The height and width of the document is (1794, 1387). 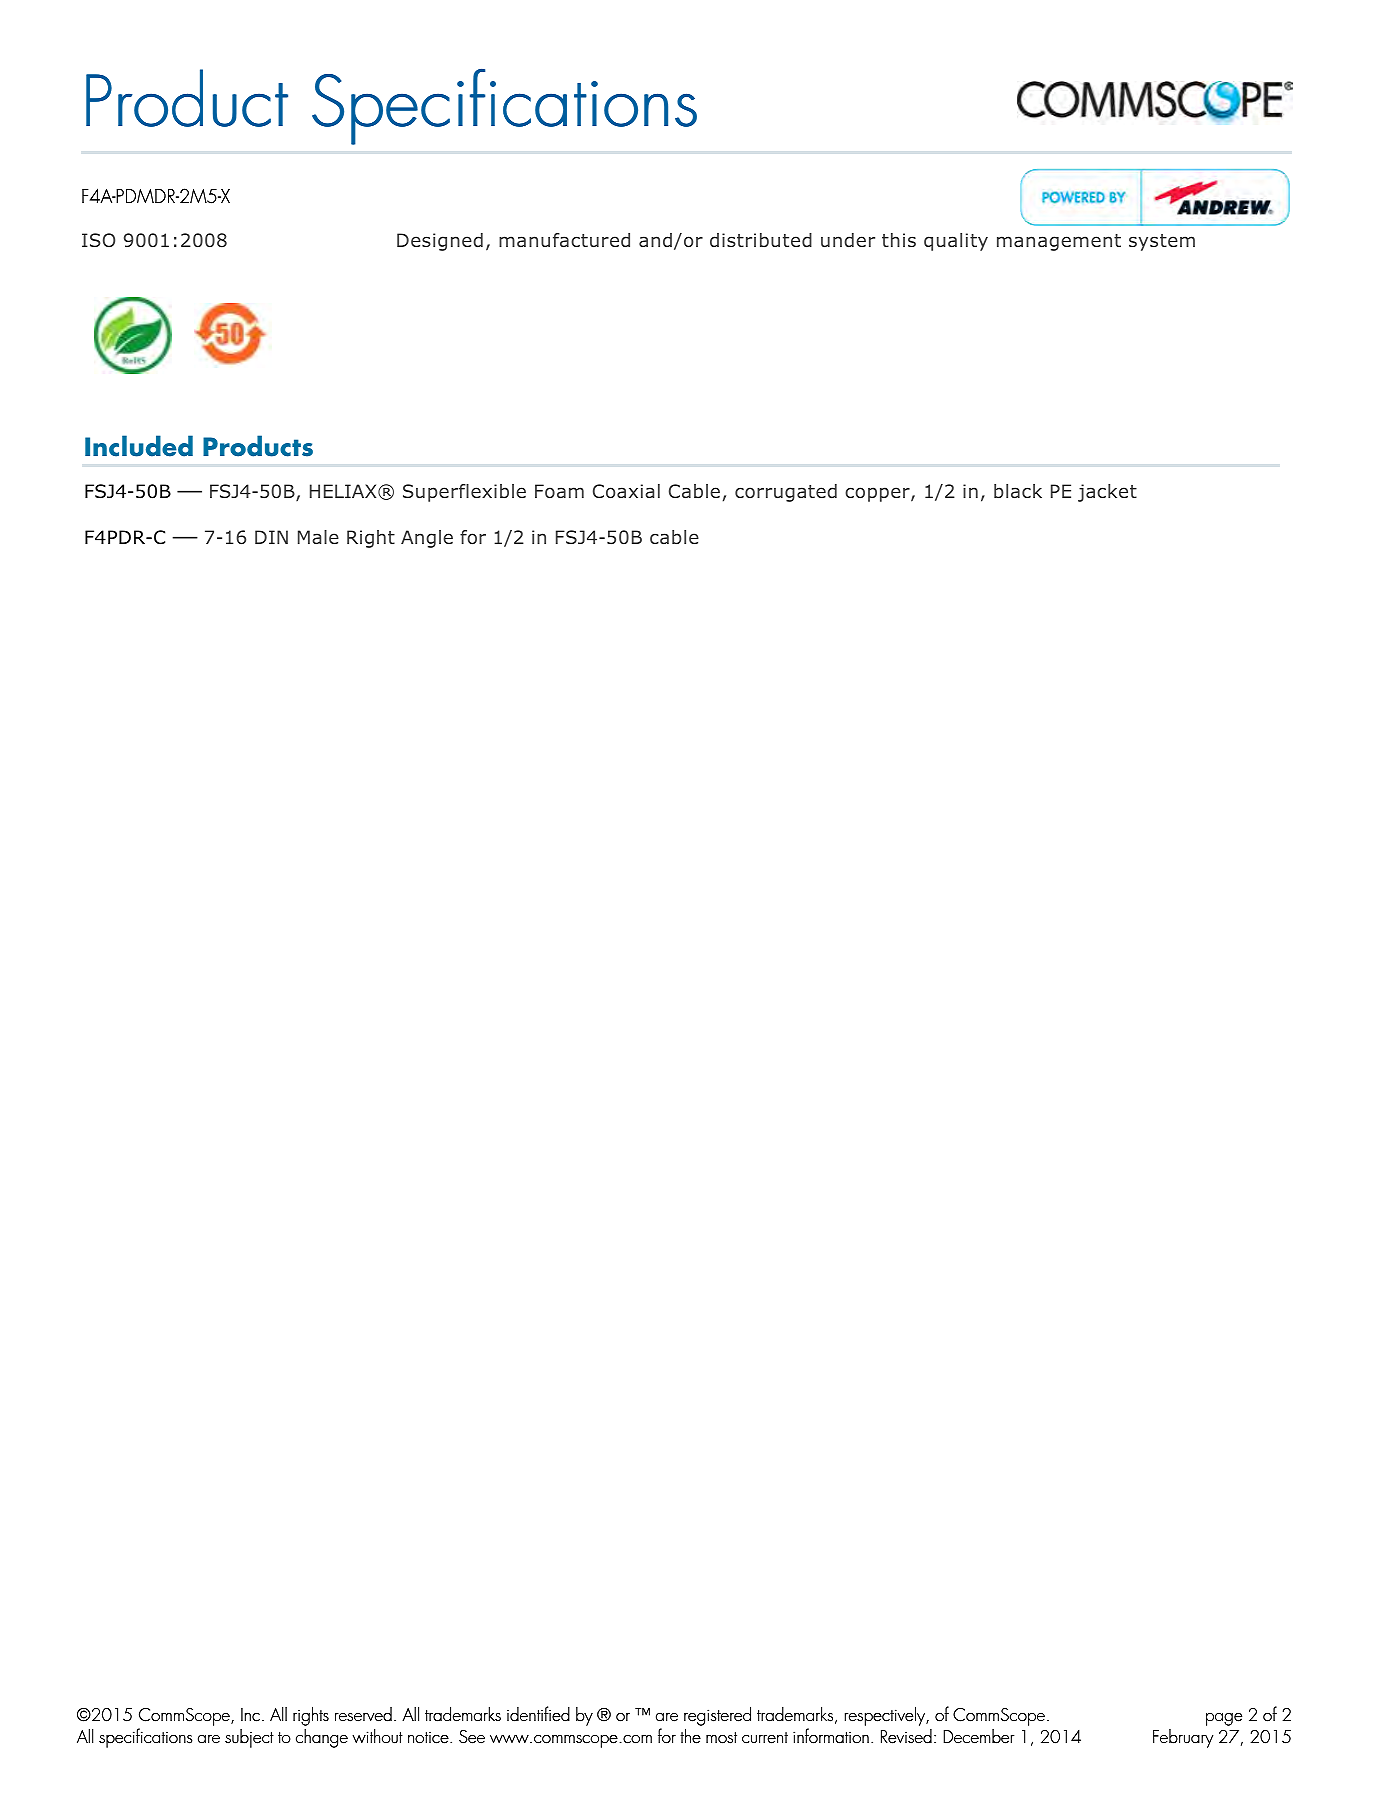 I want to click on ISO, so click(x=98, y=240).
